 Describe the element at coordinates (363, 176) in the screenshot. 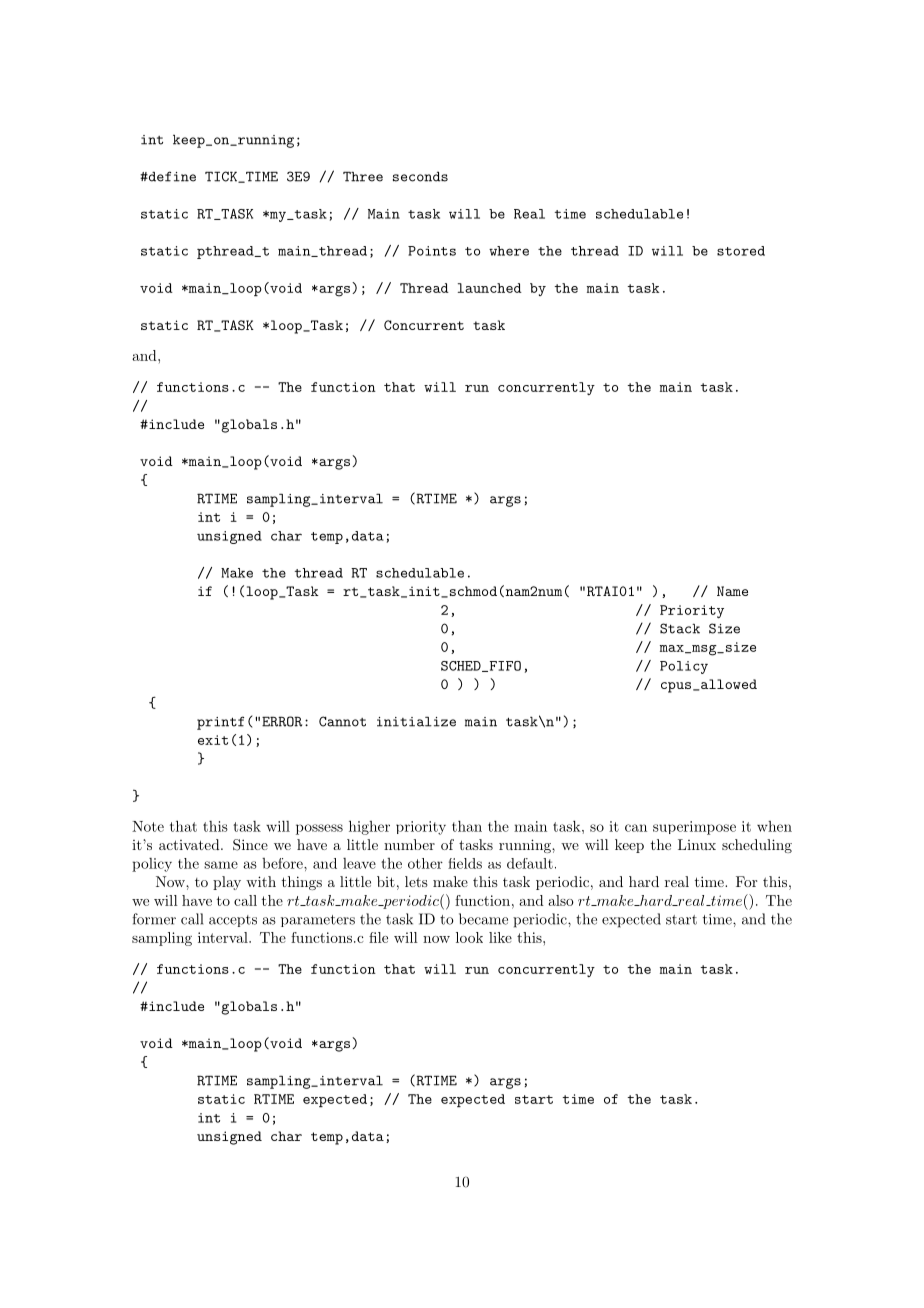

I see `Three` at that location.
